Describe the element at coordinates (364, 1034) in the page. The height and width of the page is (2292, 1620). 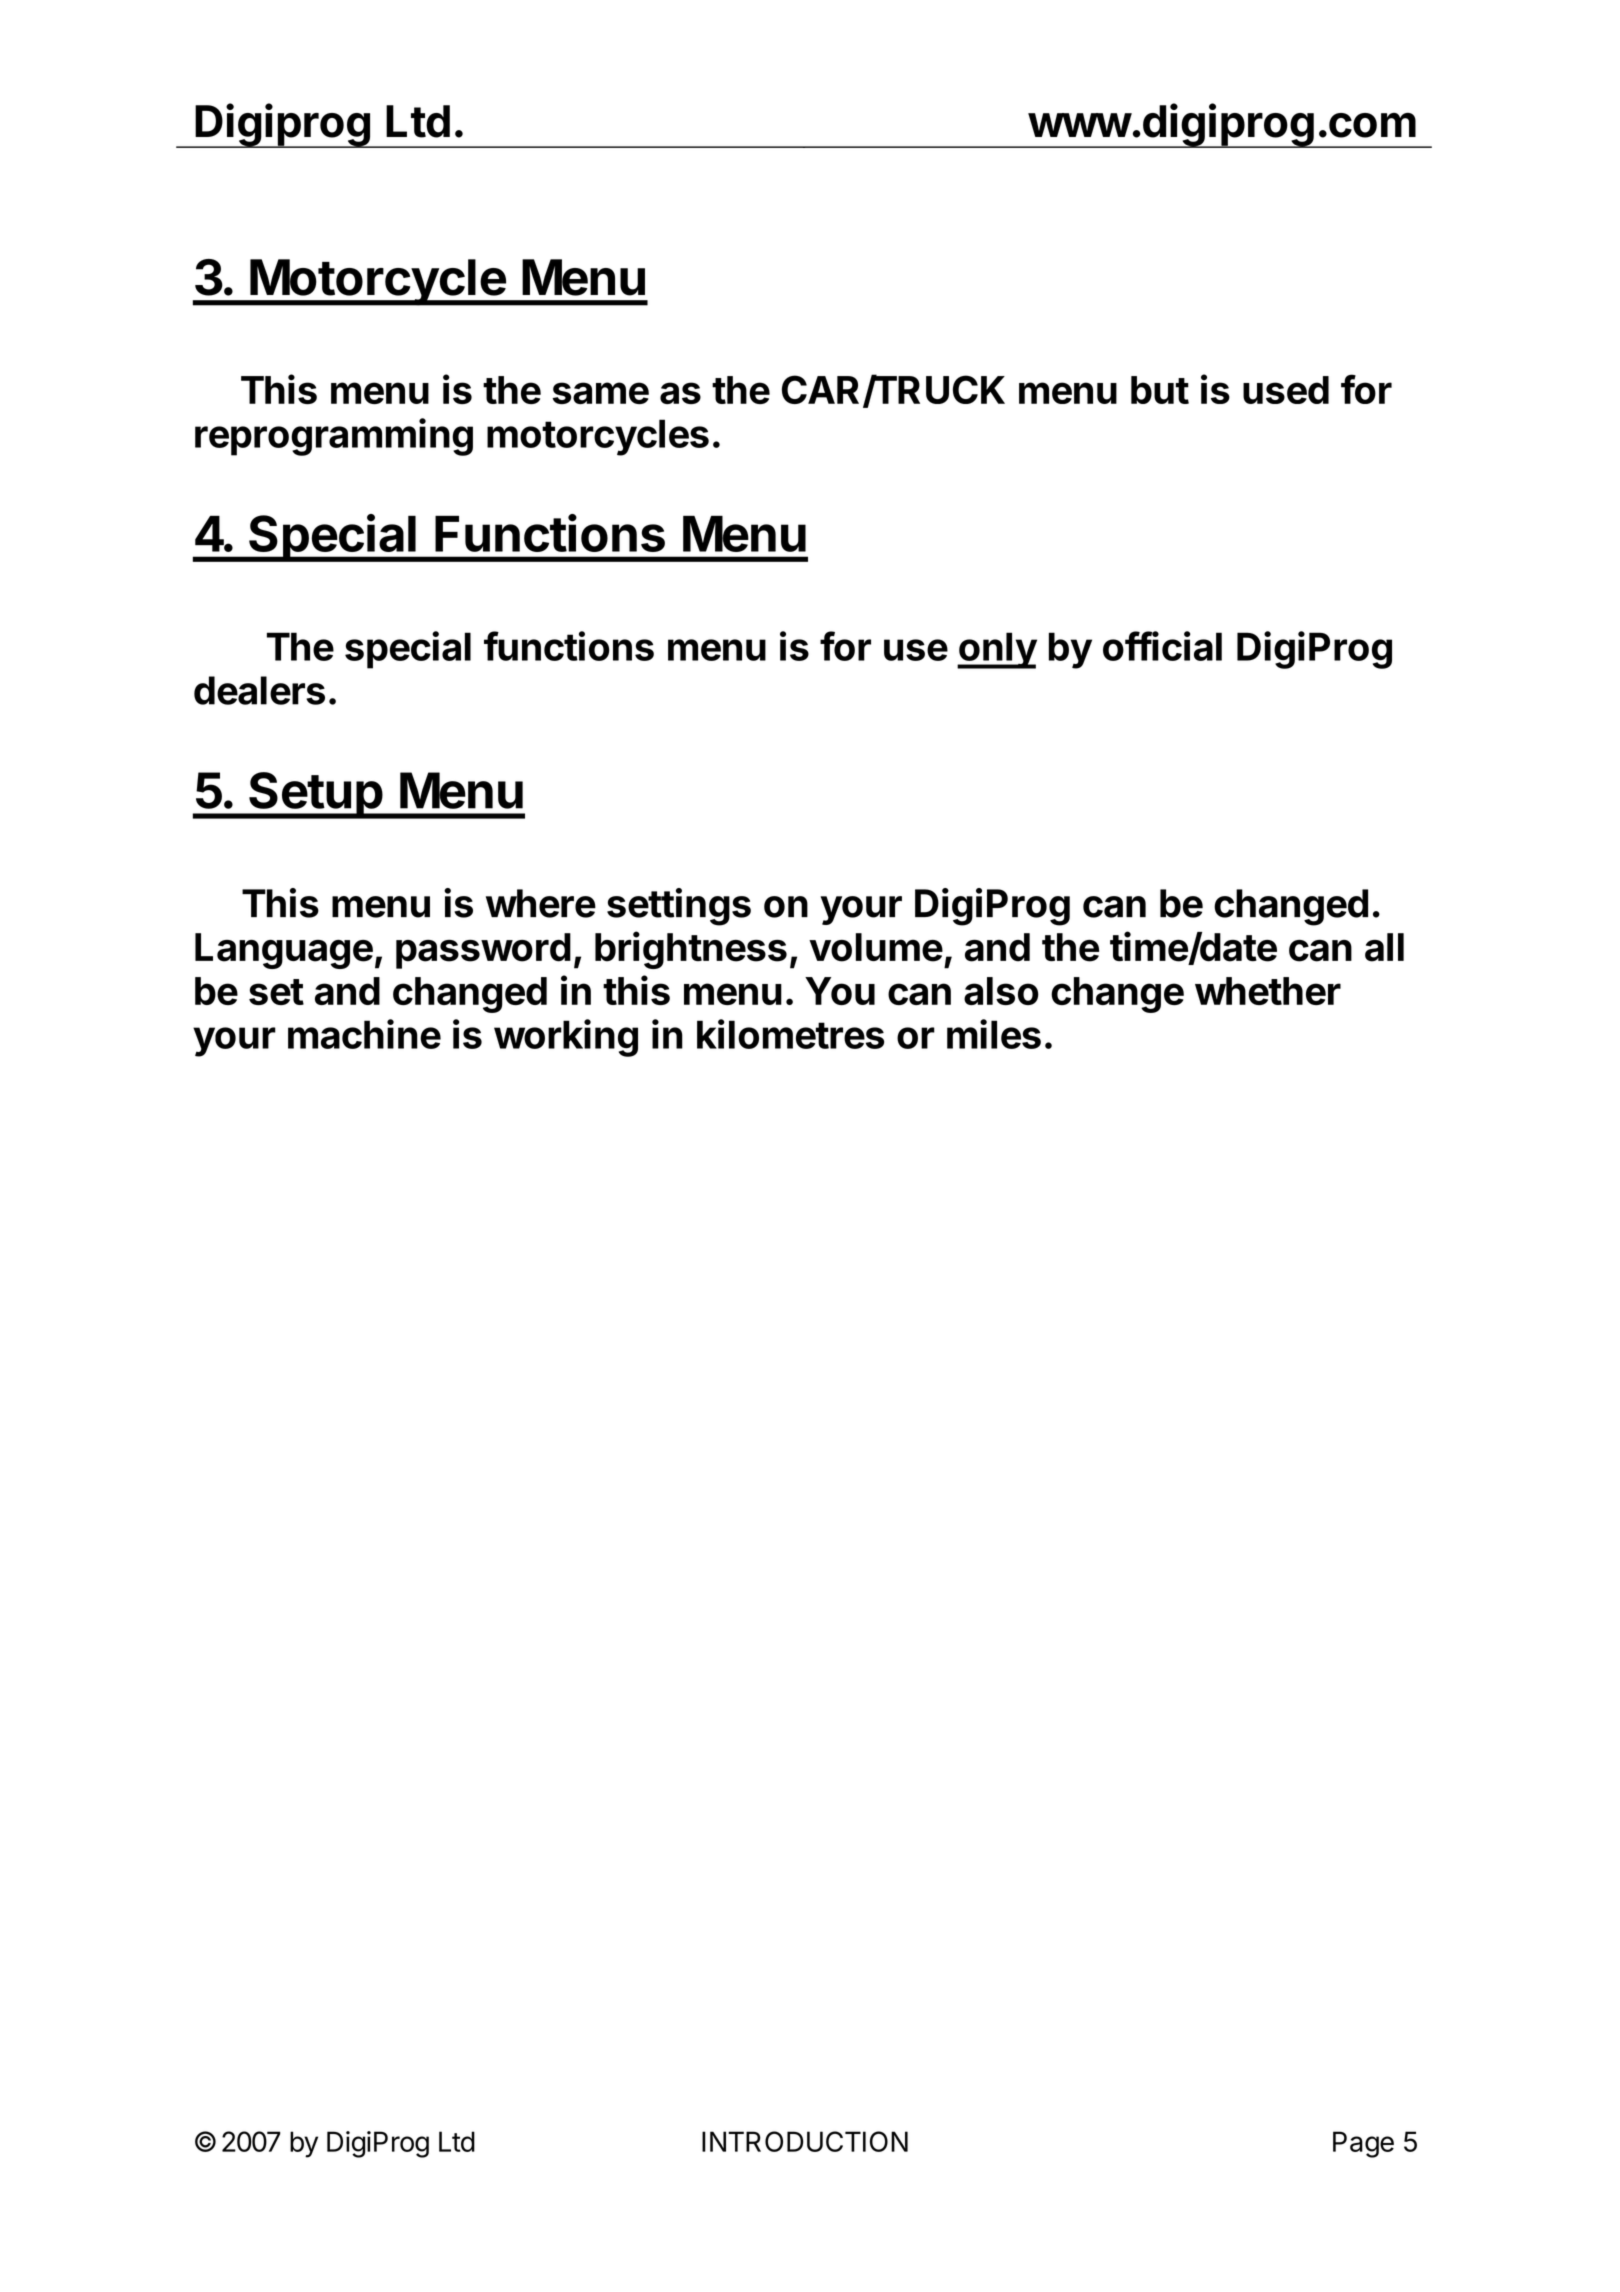
I see `machine` at that location.
